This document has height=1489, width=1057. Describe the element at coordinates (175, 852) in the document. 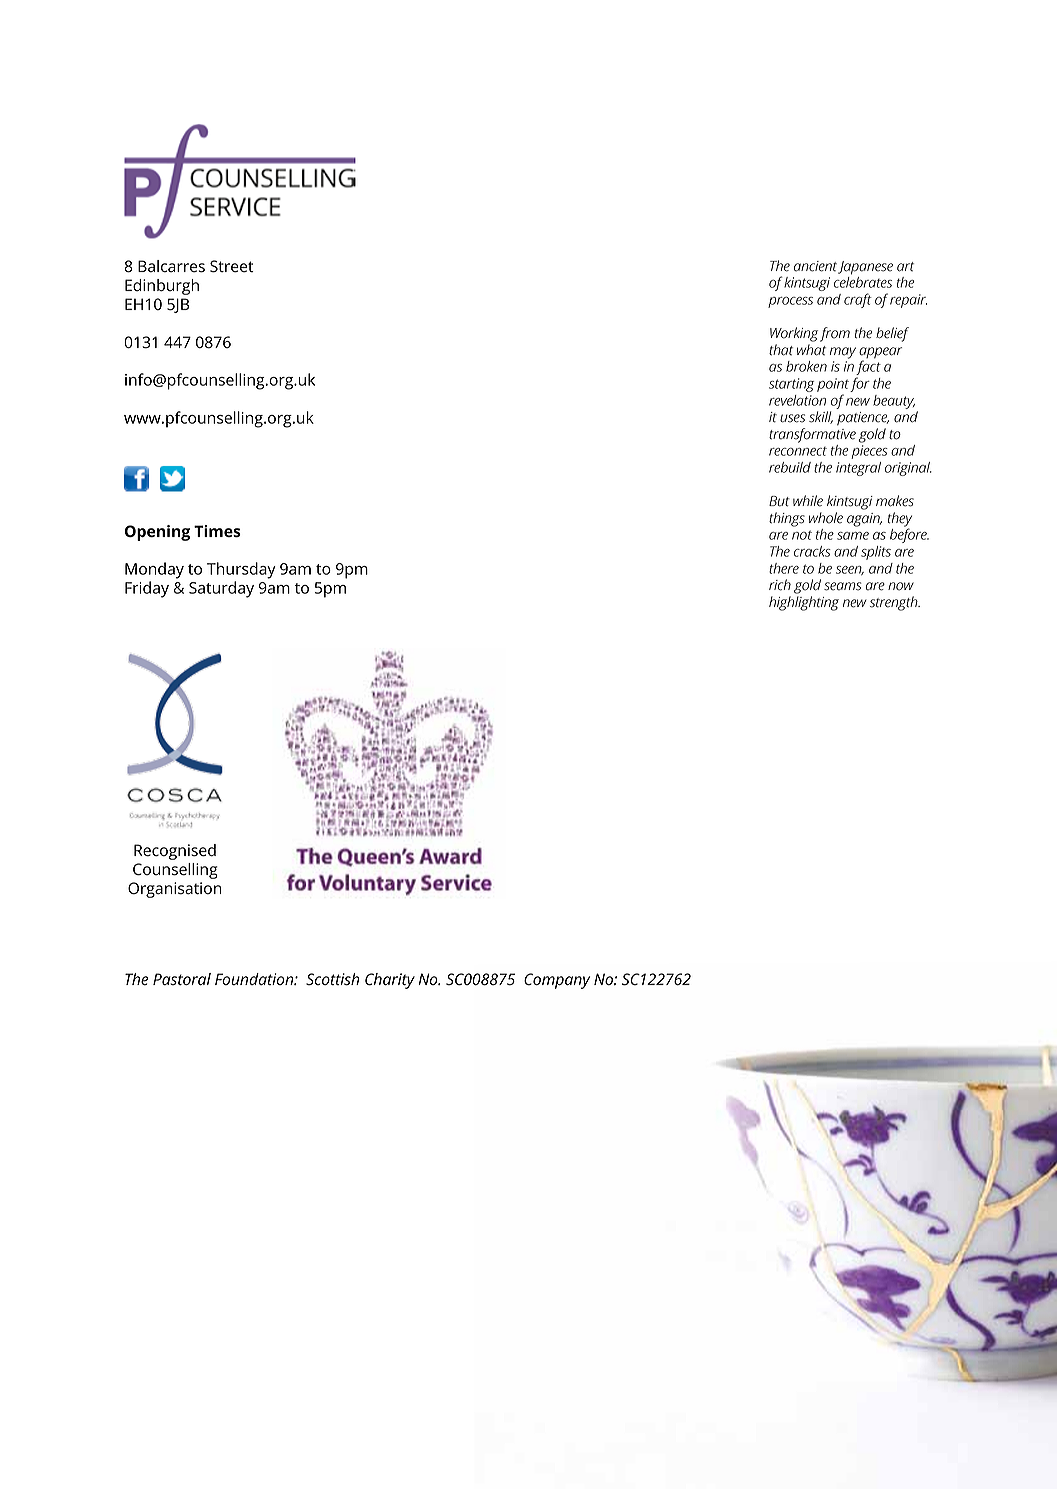

I see `Recognised` at that location.
